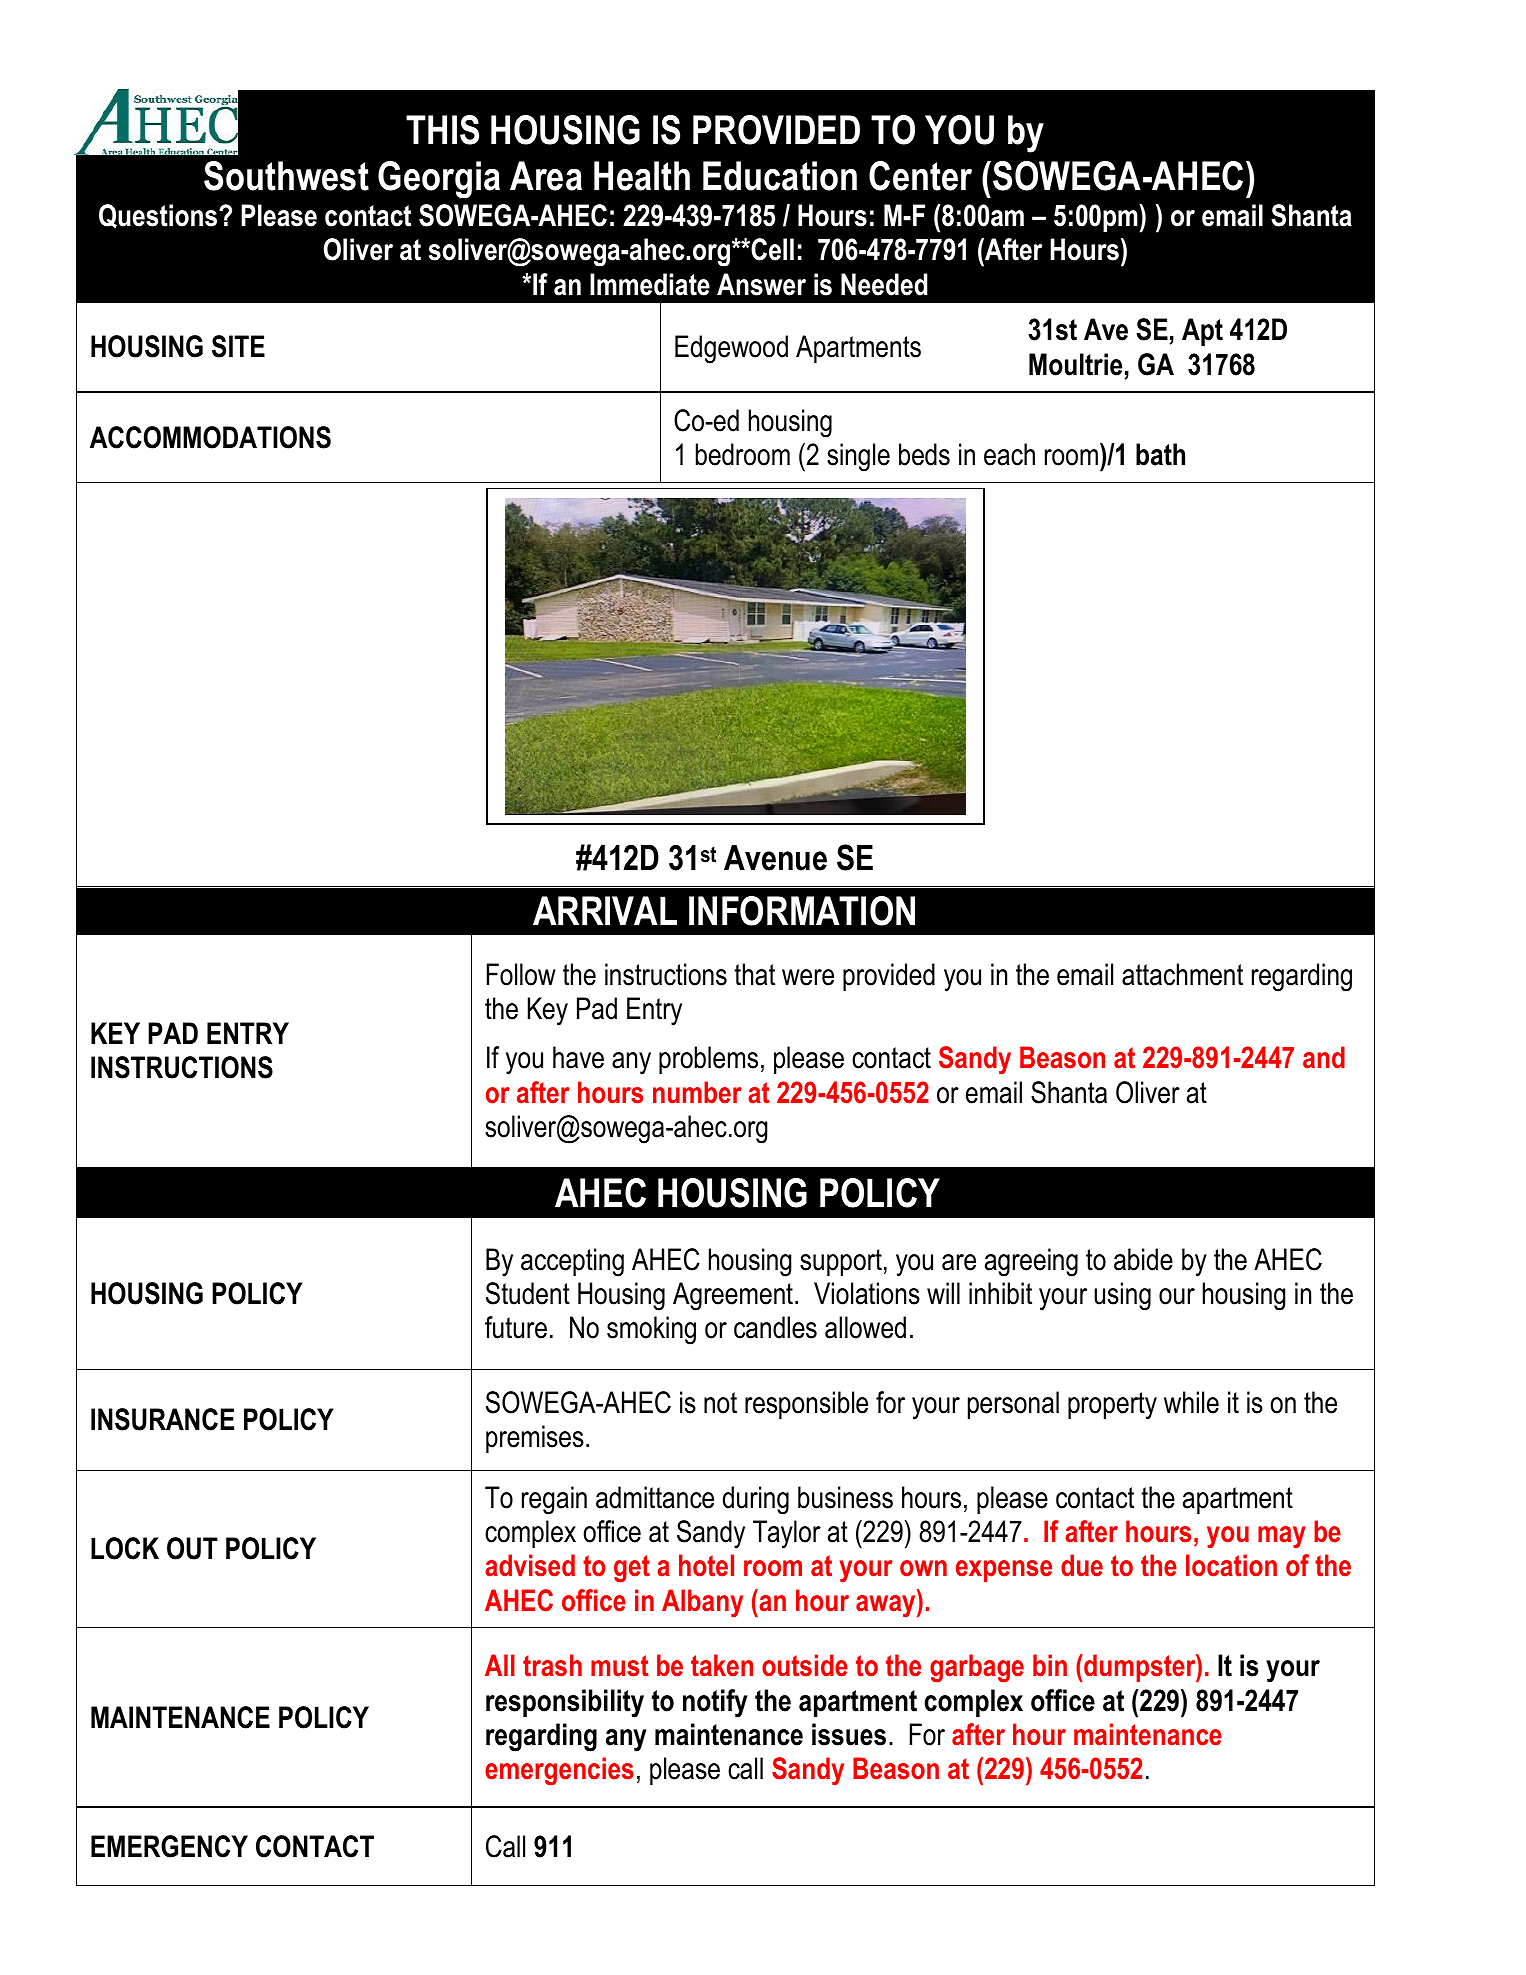  What do you see at coordinates (642, 176) in the document?
I see `Health` at bounding box center [642, 176].
